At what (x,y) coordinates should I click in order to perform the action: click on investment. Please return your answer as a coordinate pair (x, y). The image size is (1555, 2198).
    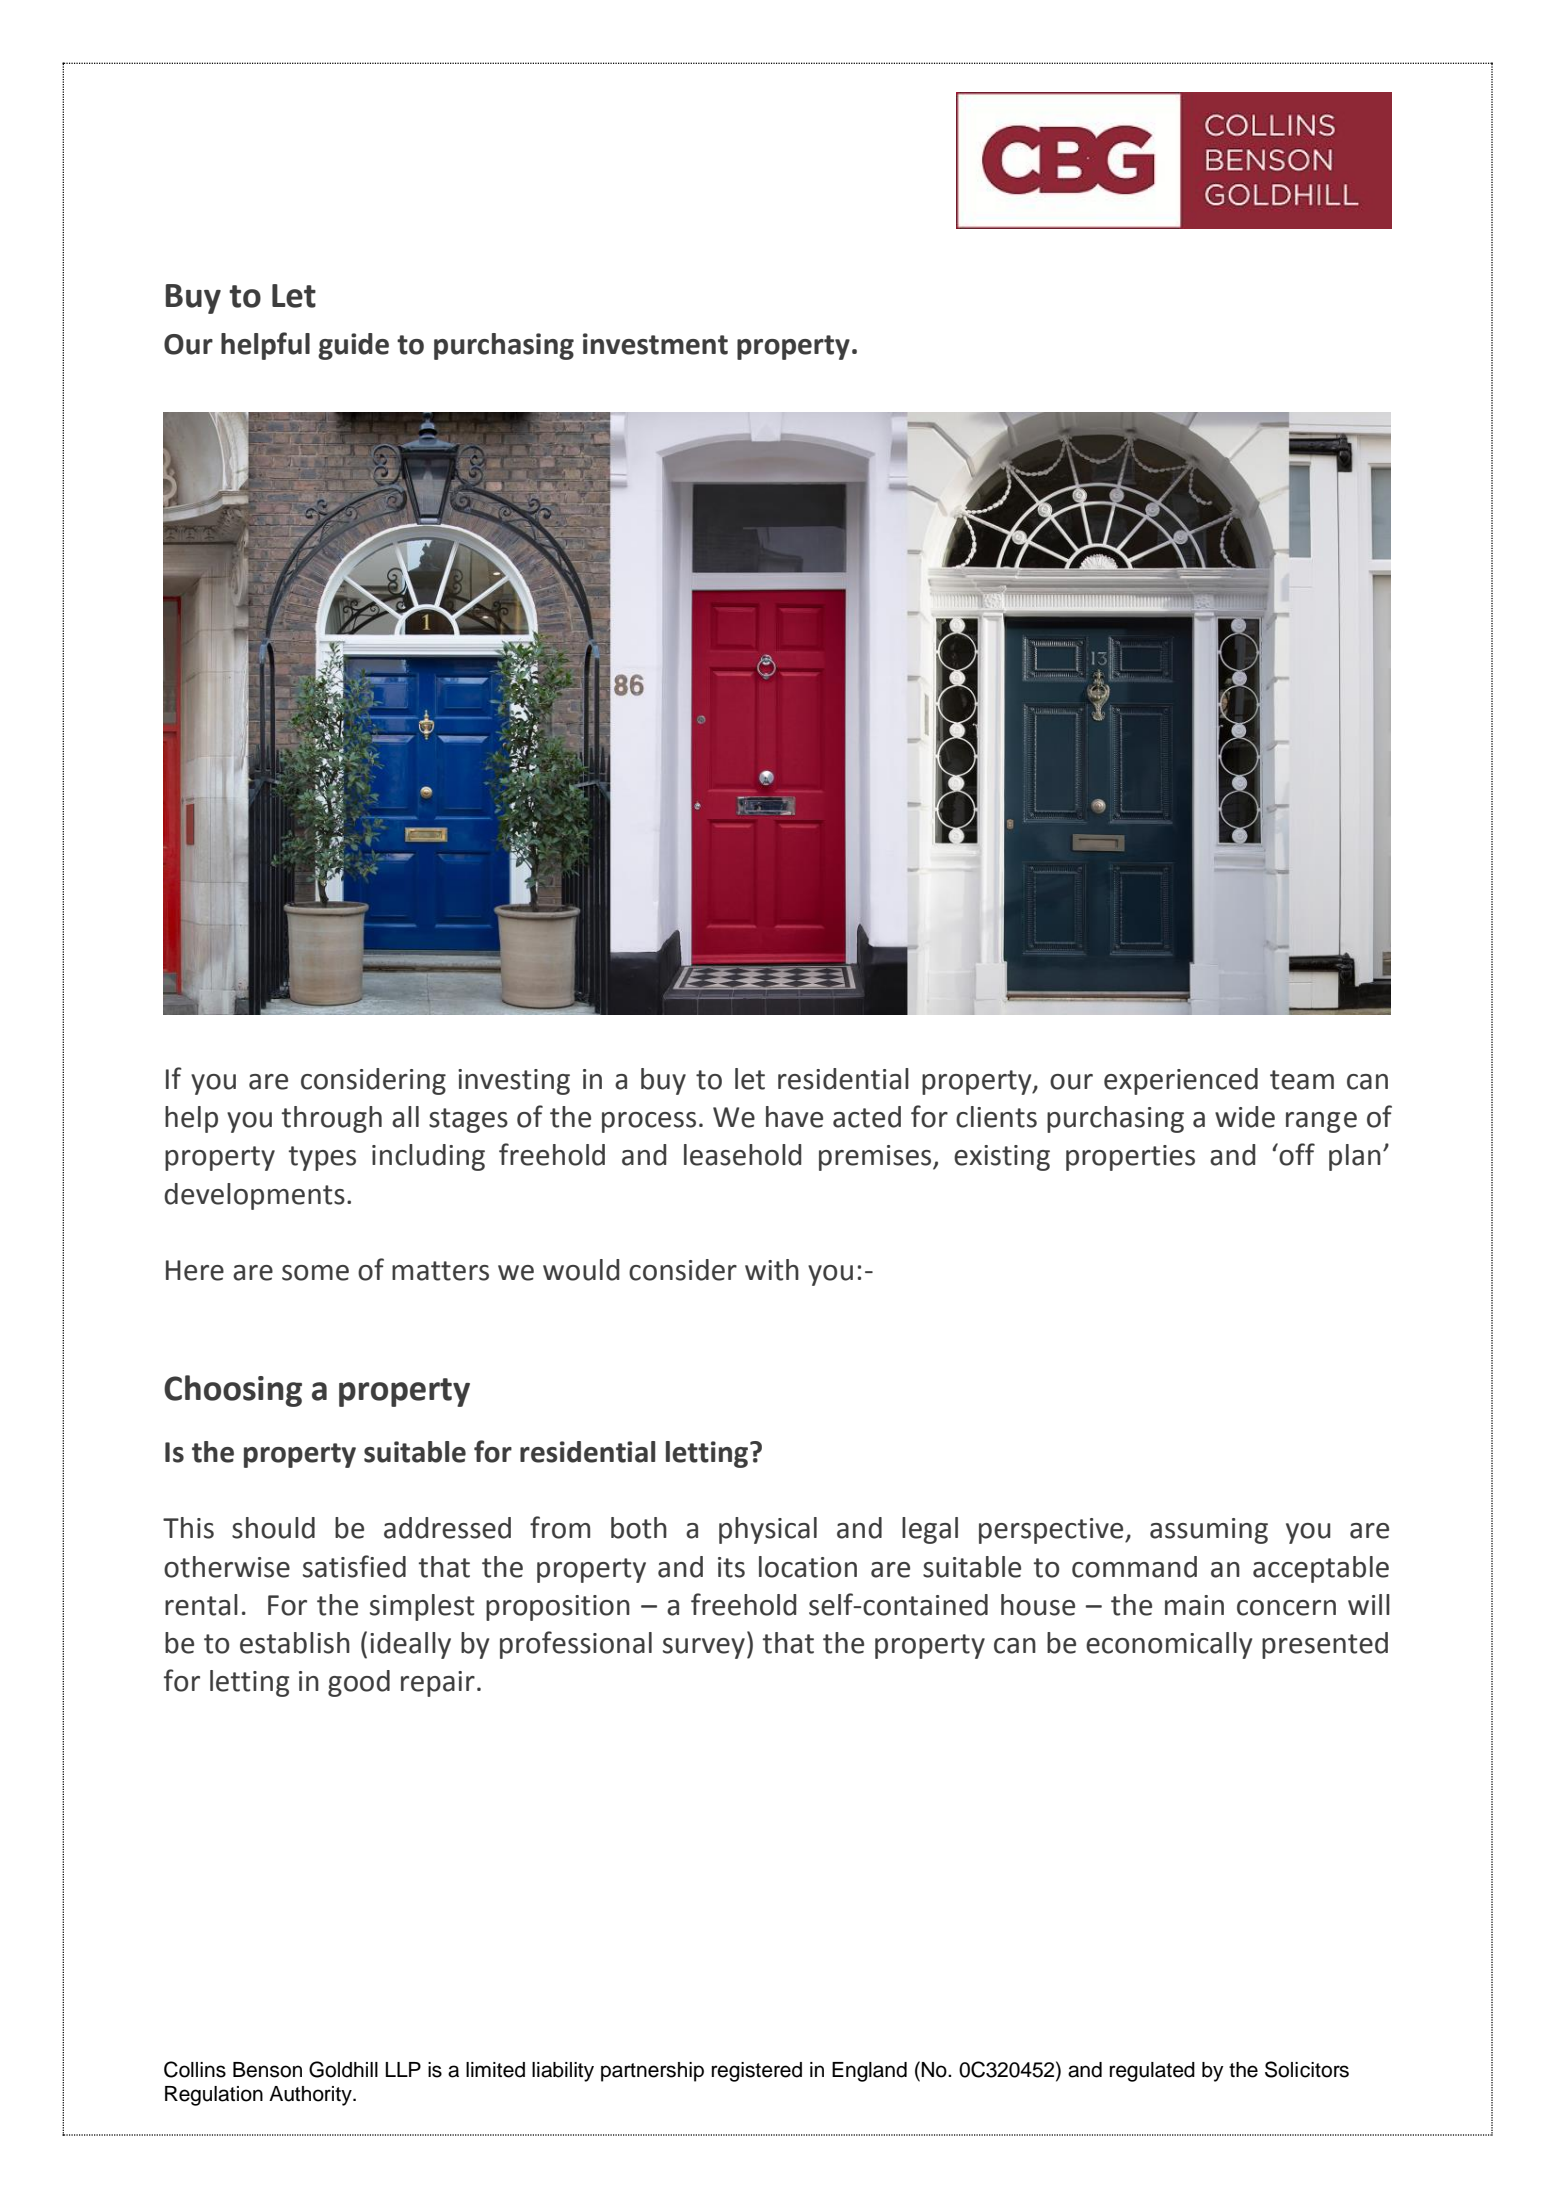
    Looking at the image, I should click on (655, 344).
